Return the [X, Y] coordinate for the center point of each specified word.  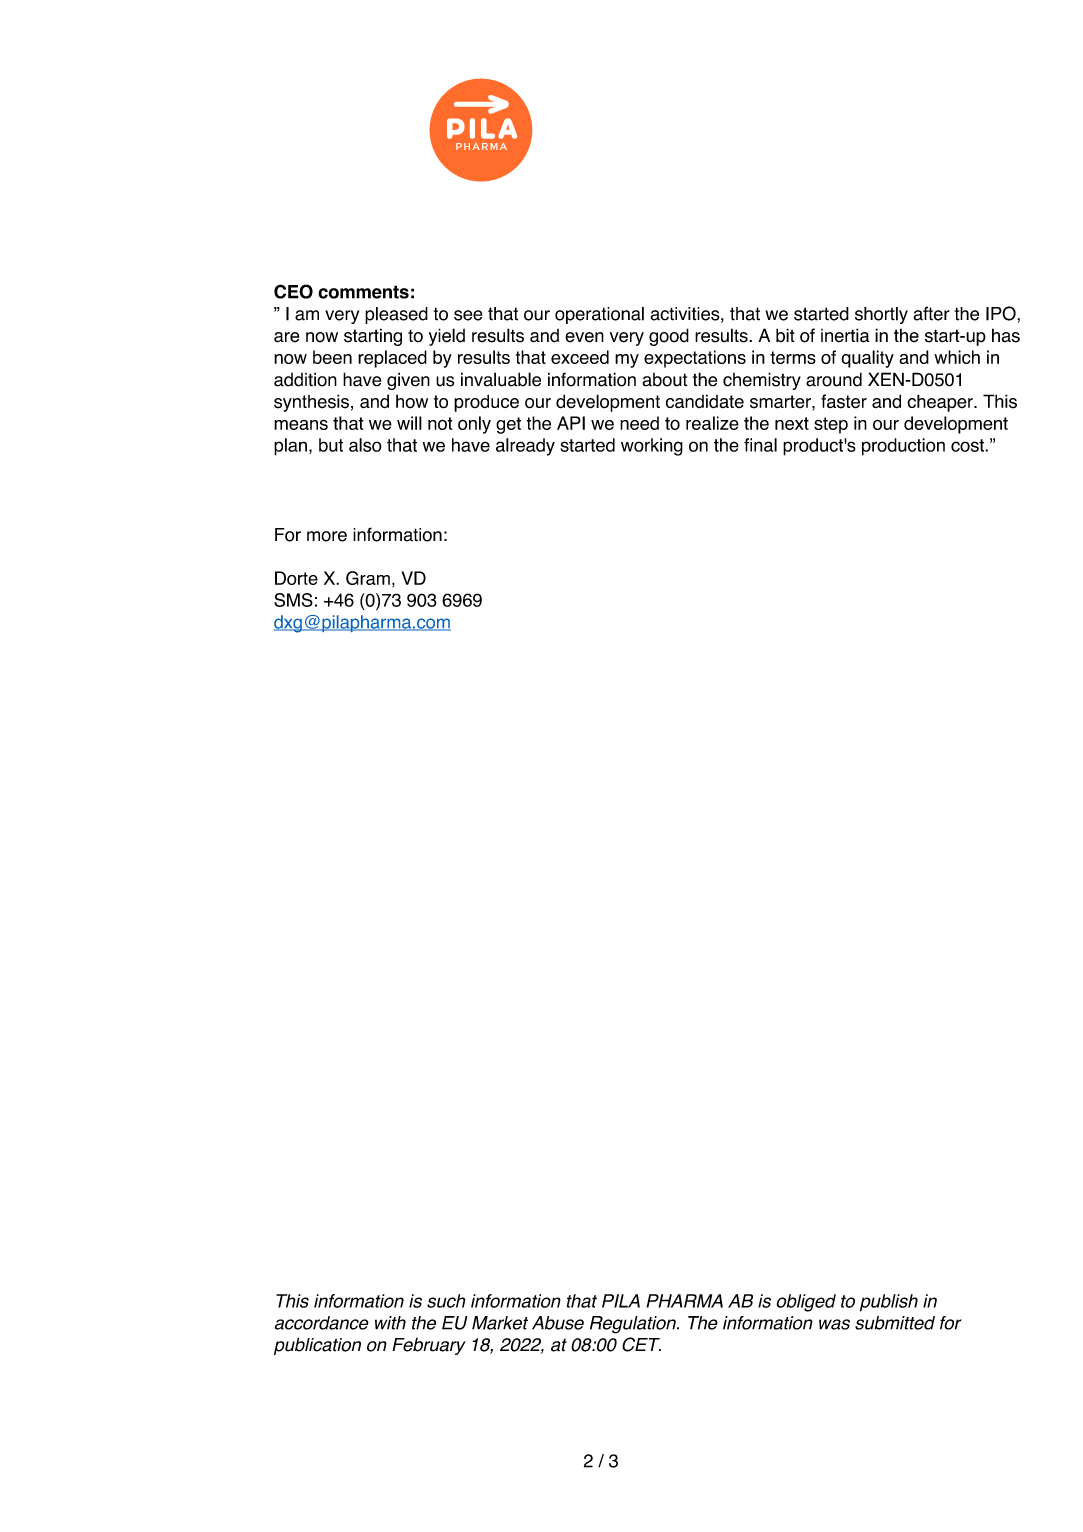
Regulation [634, 1325]
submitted [895, 1323]
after [931, 313]
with [390, 1323]
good [669, 337]
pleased [396, 315]
